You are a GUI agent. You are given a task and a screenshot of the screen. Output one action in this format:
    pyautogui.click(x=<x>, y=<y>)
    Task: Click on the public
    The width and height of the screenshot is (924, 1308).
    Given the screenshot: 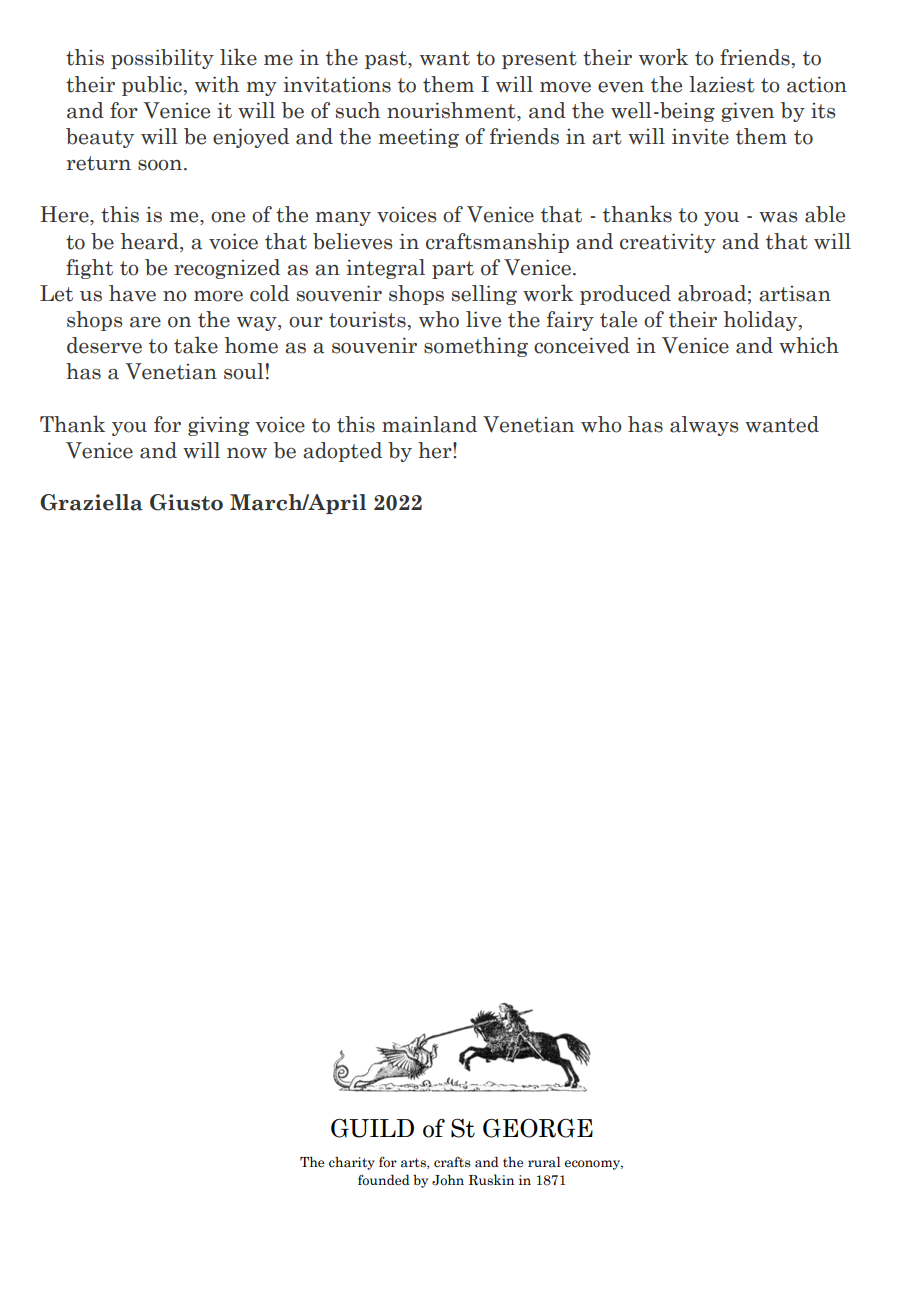 What is the action you would take?
    pyautogui.click(x=152, y=86)
